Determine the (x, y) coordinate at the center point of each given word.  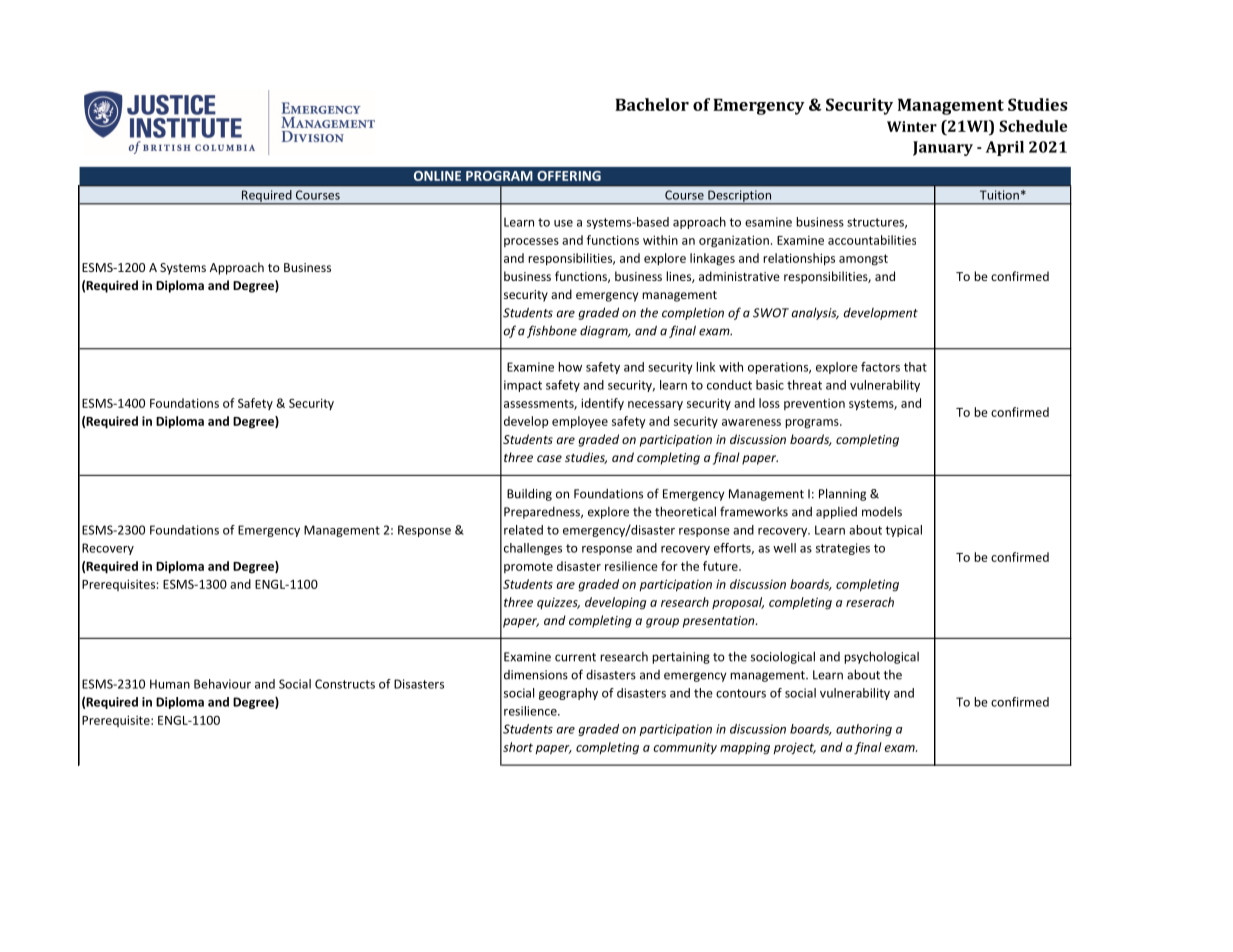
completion (693, 313)
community (685, 748)
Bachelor (652, 104)
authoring (864, 730)
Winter (912, 126)
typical (903, 531)
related (523, 530)
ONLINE (437, 176)
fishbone (552, 331)
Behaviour (222, 684)
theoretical (685, 511)
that (915, 367)
